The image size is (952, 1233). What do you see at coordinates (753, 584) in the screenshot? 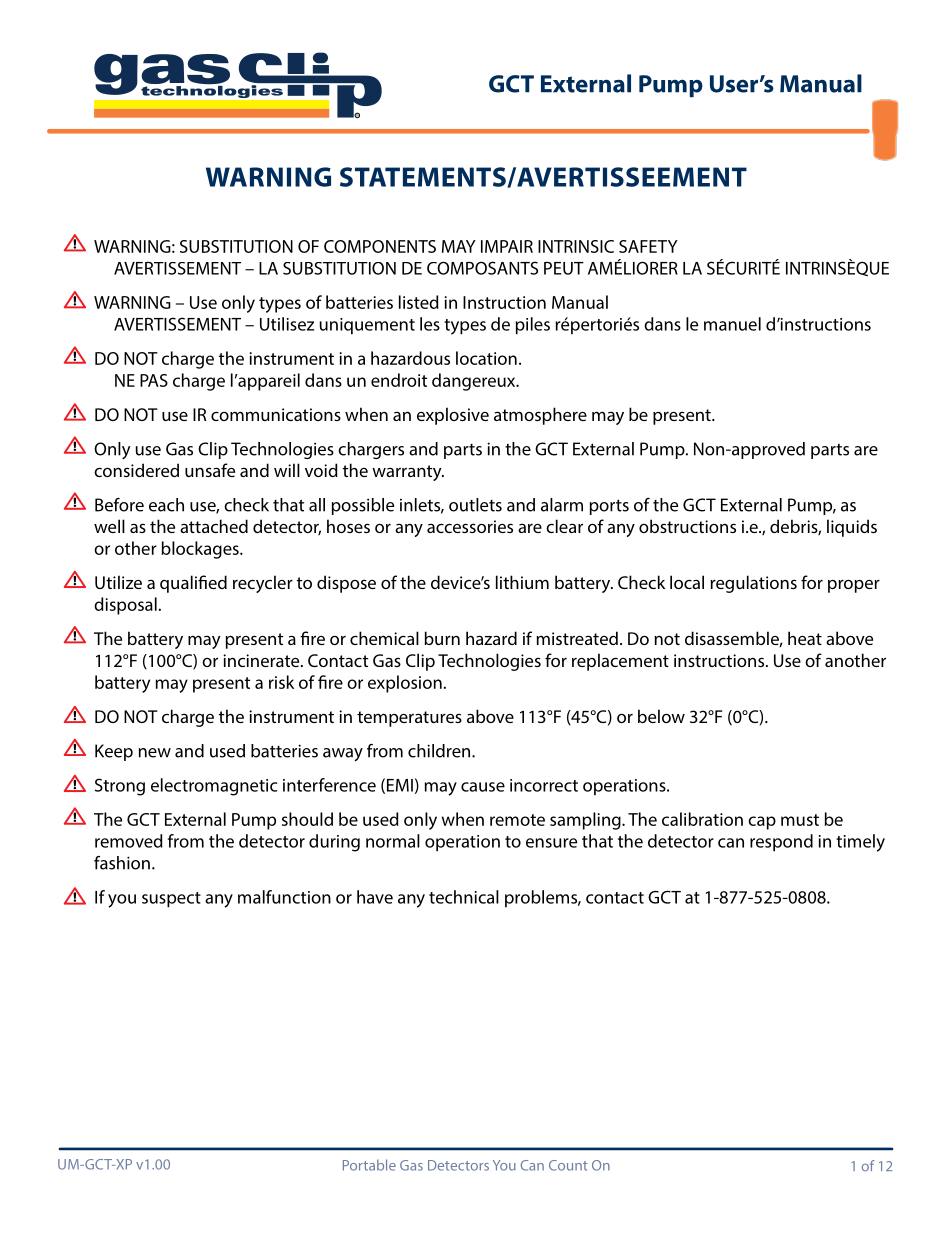
I see `regulations` at bounding box center [753, 584].
